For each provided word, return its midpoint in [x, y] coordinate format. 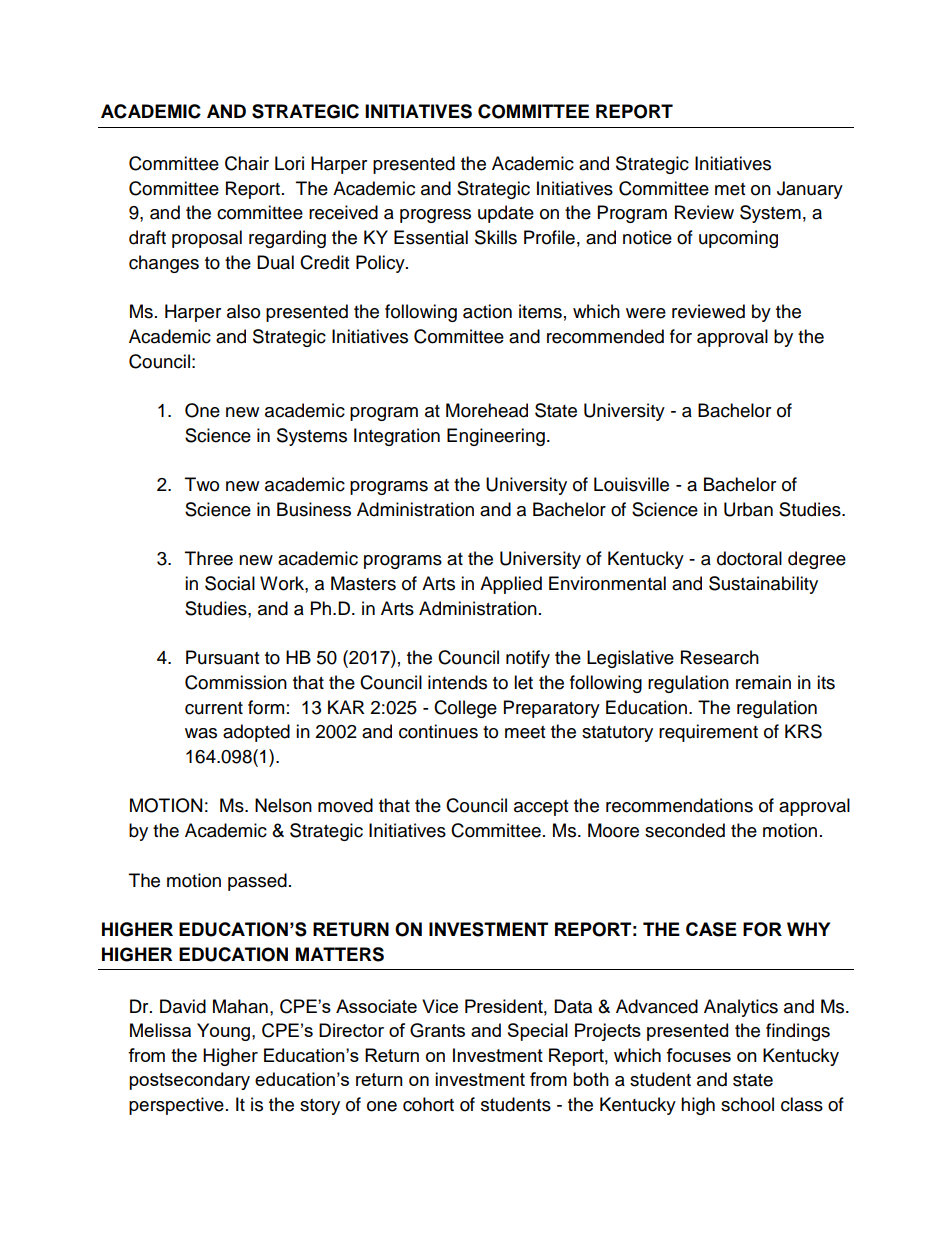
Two [202, 484]
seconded [685, 830]
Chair [247, 163]
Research [720, 657]
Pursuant [222, 657]
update [506, 214]
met [730, 189]
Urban [748, 509]
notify [528, 659]
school [747, 1104]
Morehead [487, 410]
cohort [428, 1104]
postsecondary [189, 1081]
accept [541, 808]
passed [257, 882]
